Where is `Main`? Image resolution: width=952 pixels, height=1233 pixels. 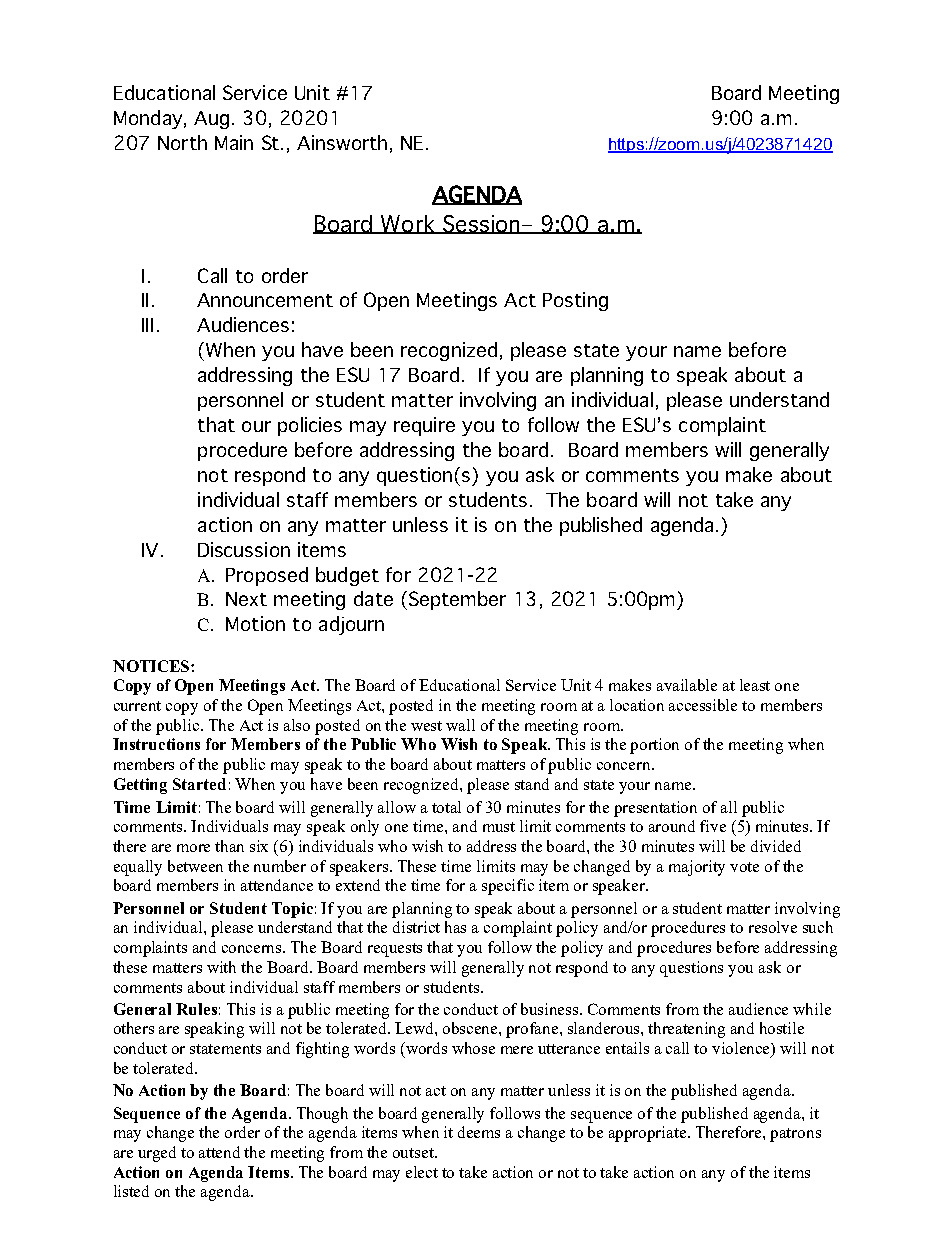 Main is located at coordinates (234, 142).
